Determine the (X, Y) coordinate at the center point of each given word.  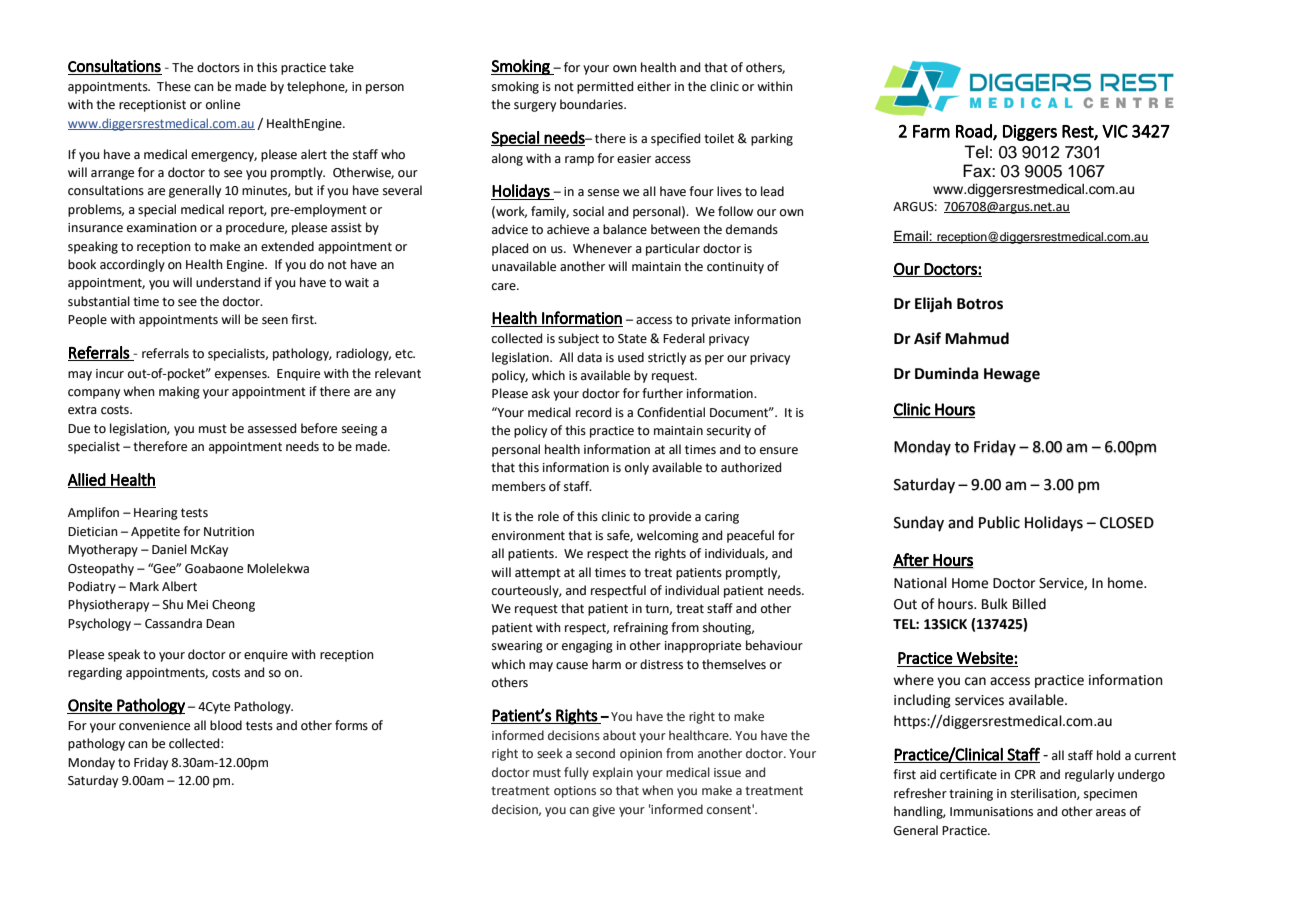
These (174, 86)
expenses (242, 376)
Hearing (156, 514)
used (631, 357)
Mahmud (977, 338)
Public (999, 522)
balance (625, 229)
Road (975, 132)
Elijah (933, 305)
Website (985, 657)
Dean (220, 624)
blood (226, 725)
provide (670, 517)
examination (162, 228)
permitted (605, 87)
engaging (587, 647)
